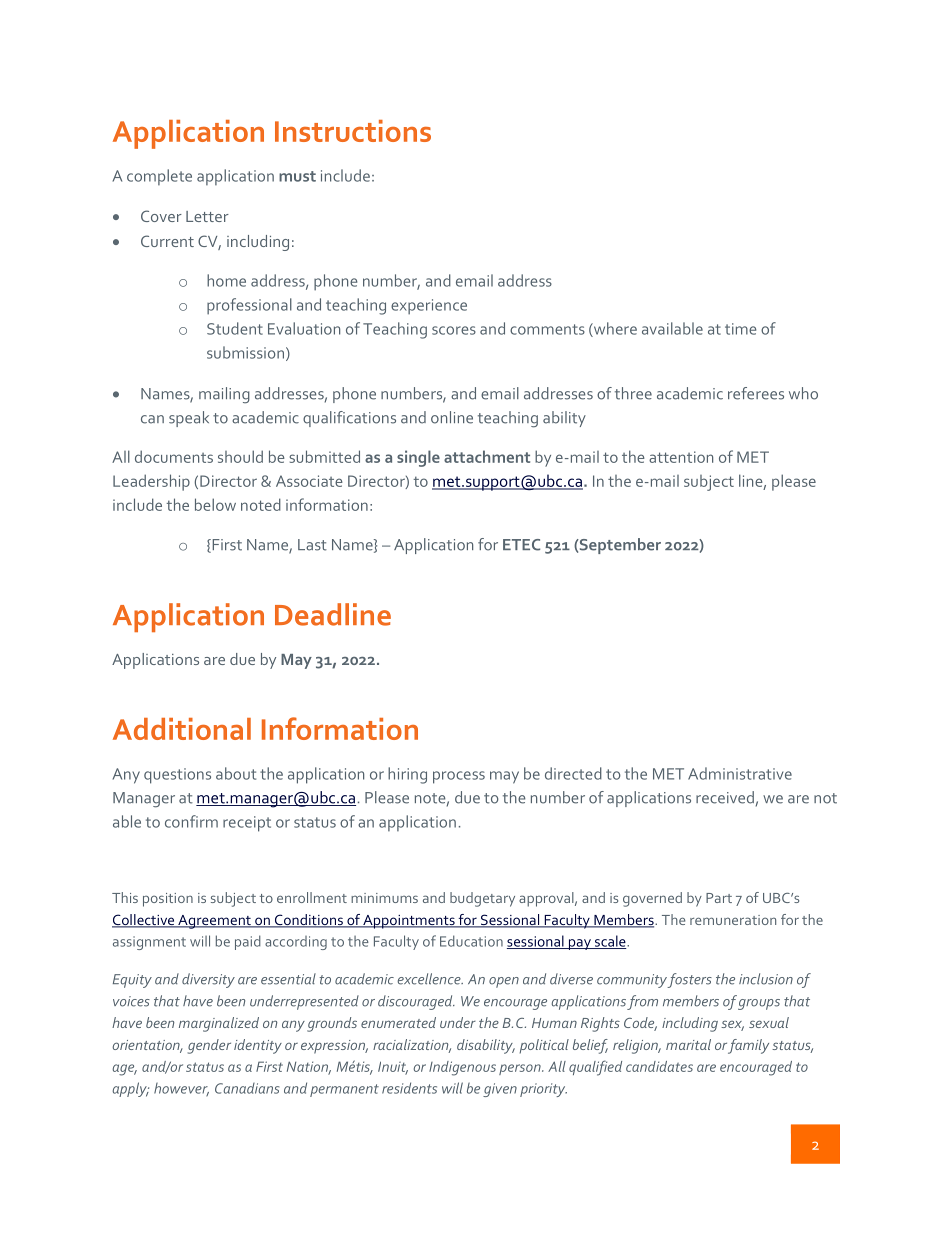  Describe the element at coordinates (353, 131) in the page. I see `Instructions` at that location.
